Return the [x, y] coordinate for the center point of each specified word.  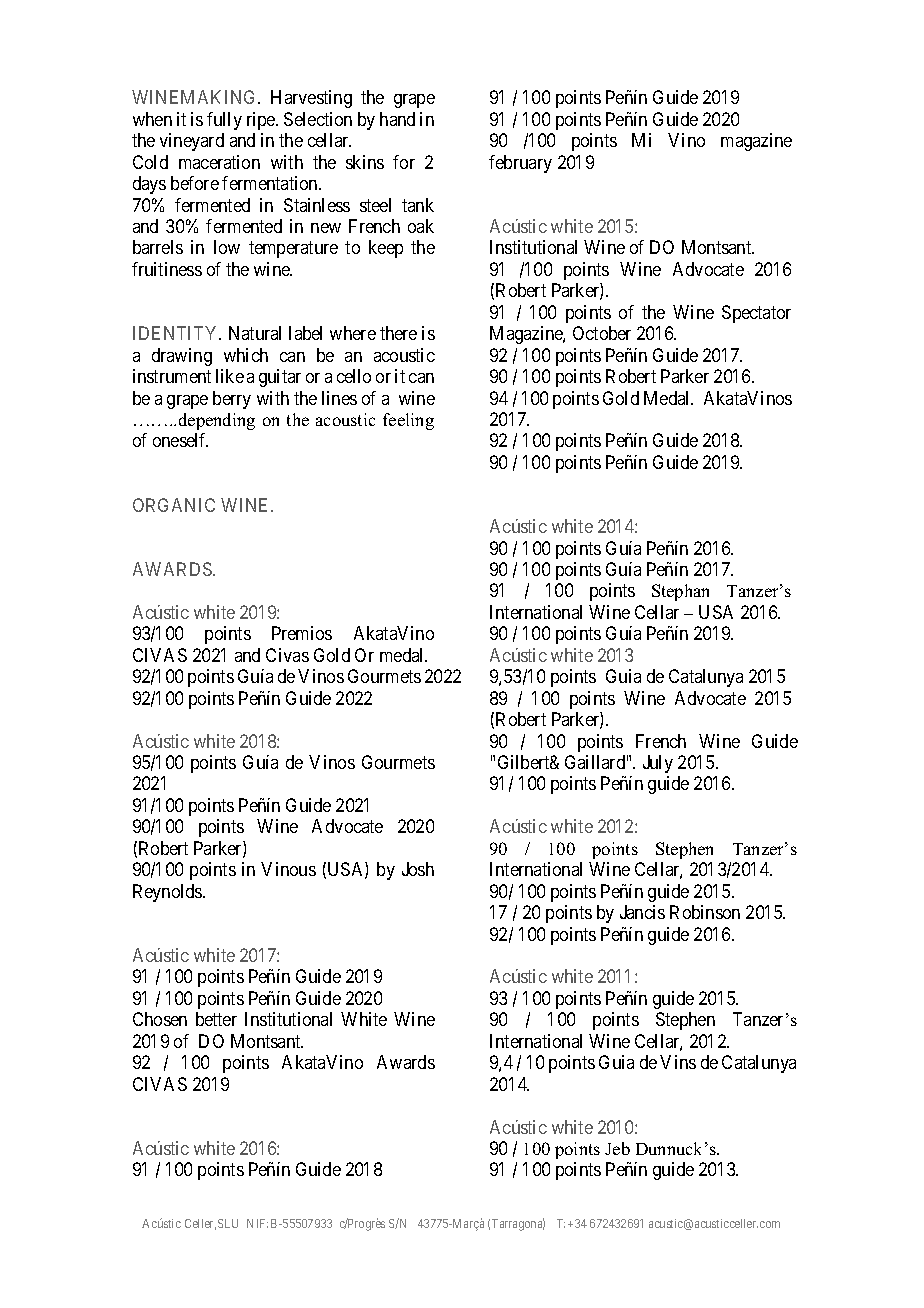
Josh [418, 869]
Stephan [680, 592]
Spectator [756, 314]
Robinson [705, 912]
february [520, 164]
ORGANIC [174, 505]
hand [397, 119]
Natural [255, 333]
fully [224, 121]
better [216, 1019]
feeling [408, 421]
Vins [678, 1062]
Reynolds [168, 893]
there [398, 333]
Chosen [160, 1019]
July [658, 764]
